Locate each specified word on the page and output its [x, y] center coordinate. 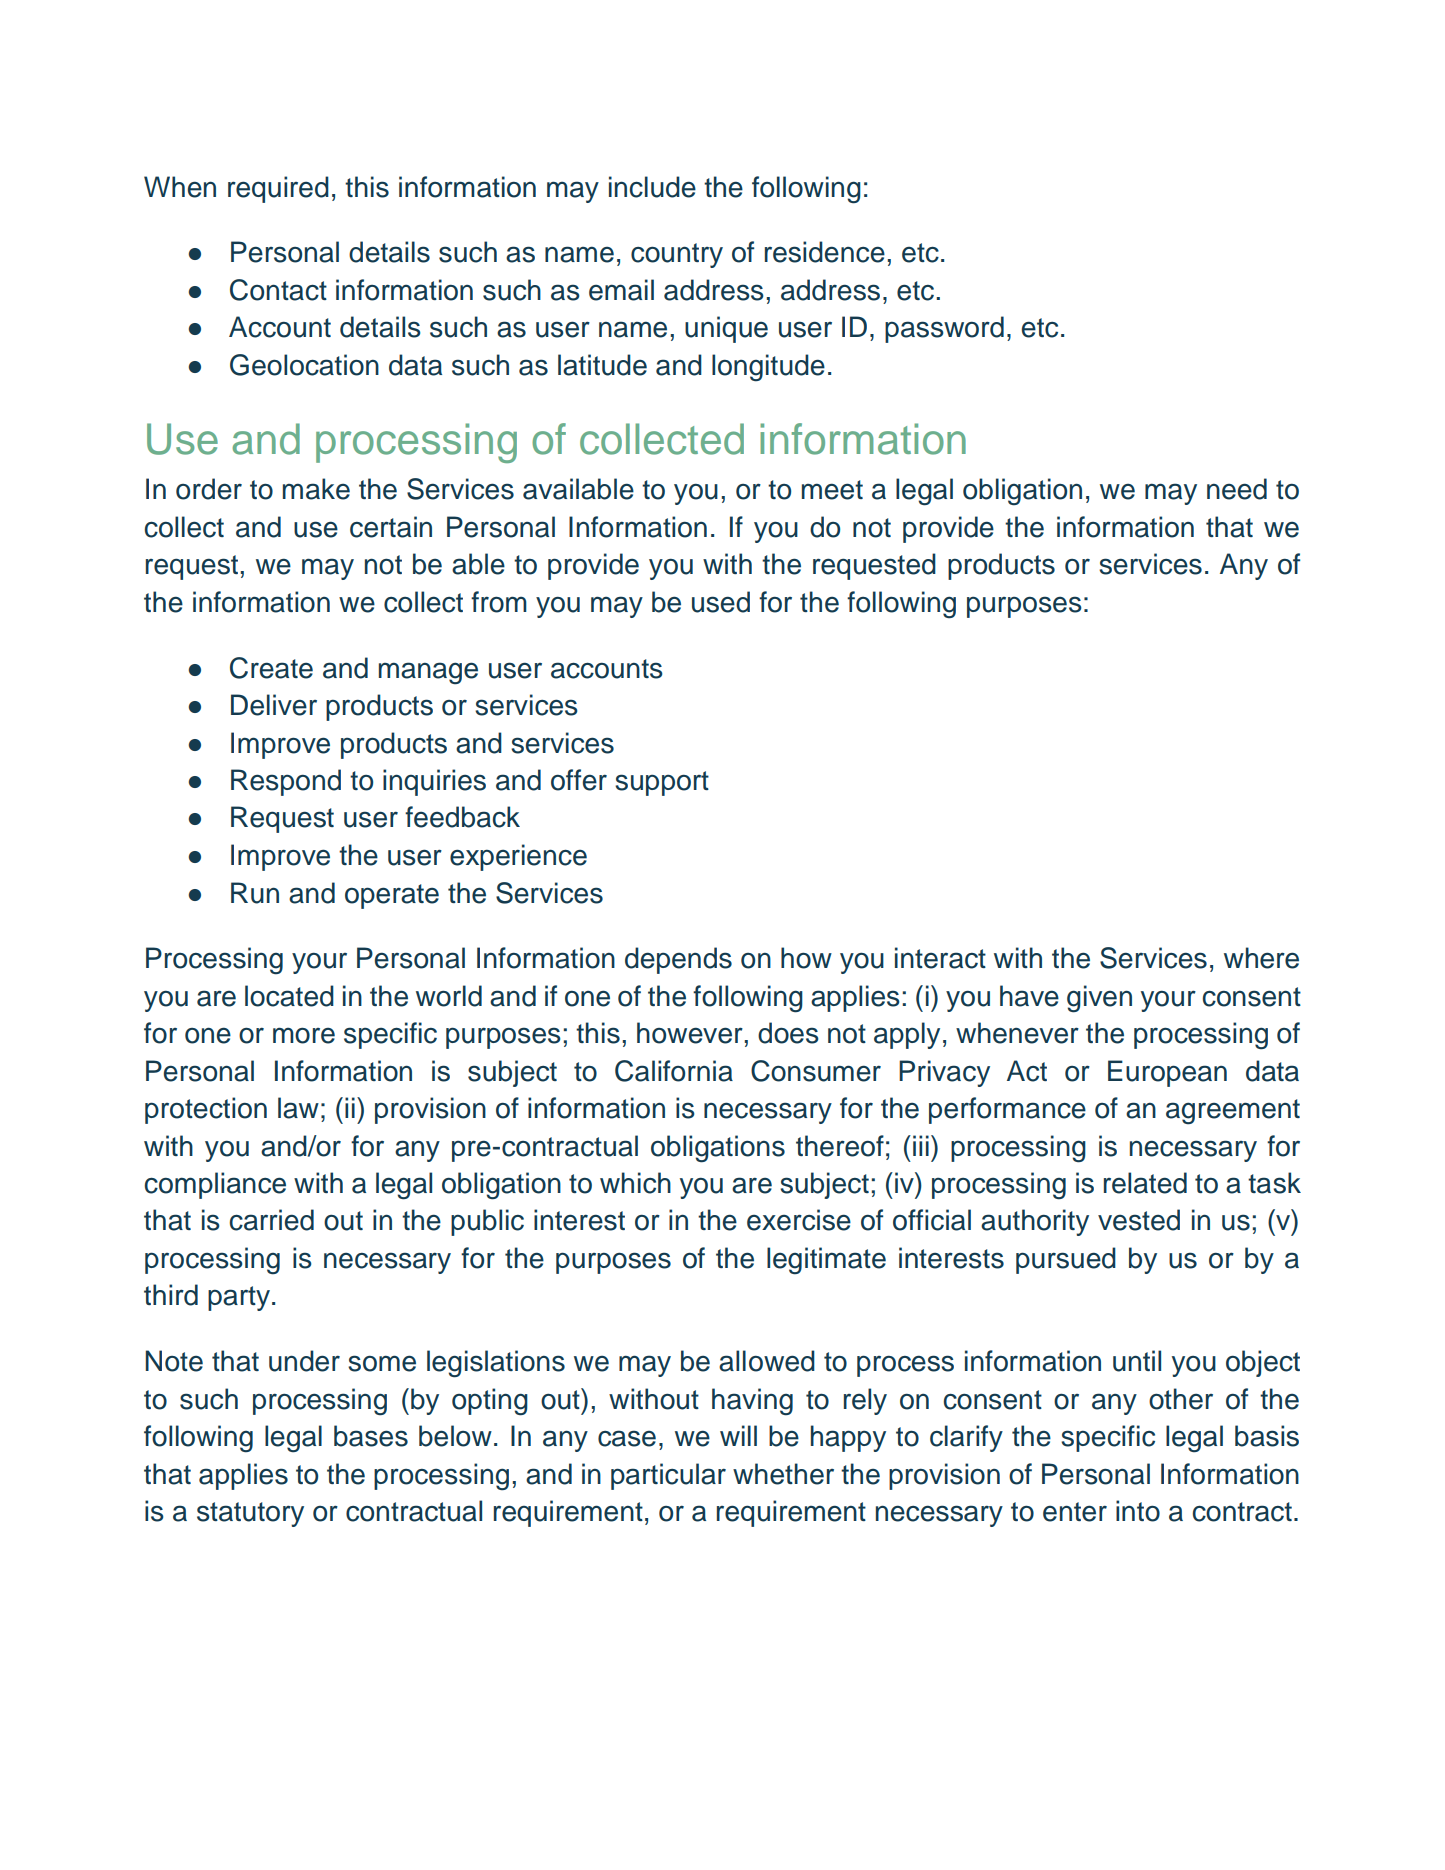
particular [668, 1476]
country [677, 255]
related [1145, 1183]
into [1138, 1511]
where [1261, 958]
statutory [250, 1514]
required [278, 189]
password [944, 329]
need [1237, 489]
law [298, 1108]
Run [255, 893]
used [721, 602]
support [662, 783]
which [635, 1183]
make [316, 489]
